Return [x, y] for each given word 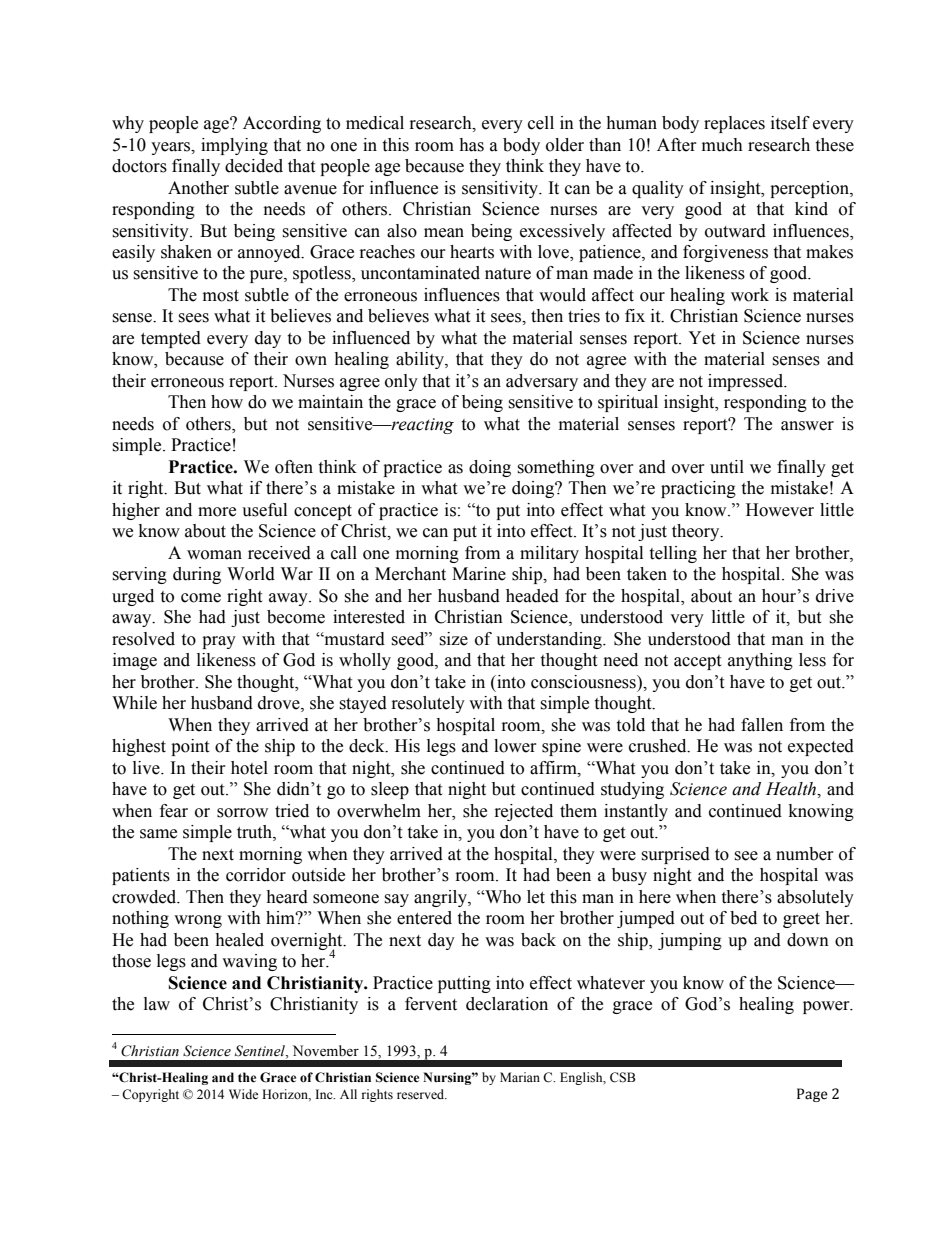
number [805, 854]
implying [234, 146]
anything [760, 661]
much [722, 145]
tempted [171, 339]
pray [219, 642]
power [827, 1007]
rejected [524, 812]
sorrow [242, 813]
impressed [747, 382]
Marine [479, 574]
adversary [542, 382]
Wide [243, 1094]
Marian [520, 1077]
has [471, 145]
